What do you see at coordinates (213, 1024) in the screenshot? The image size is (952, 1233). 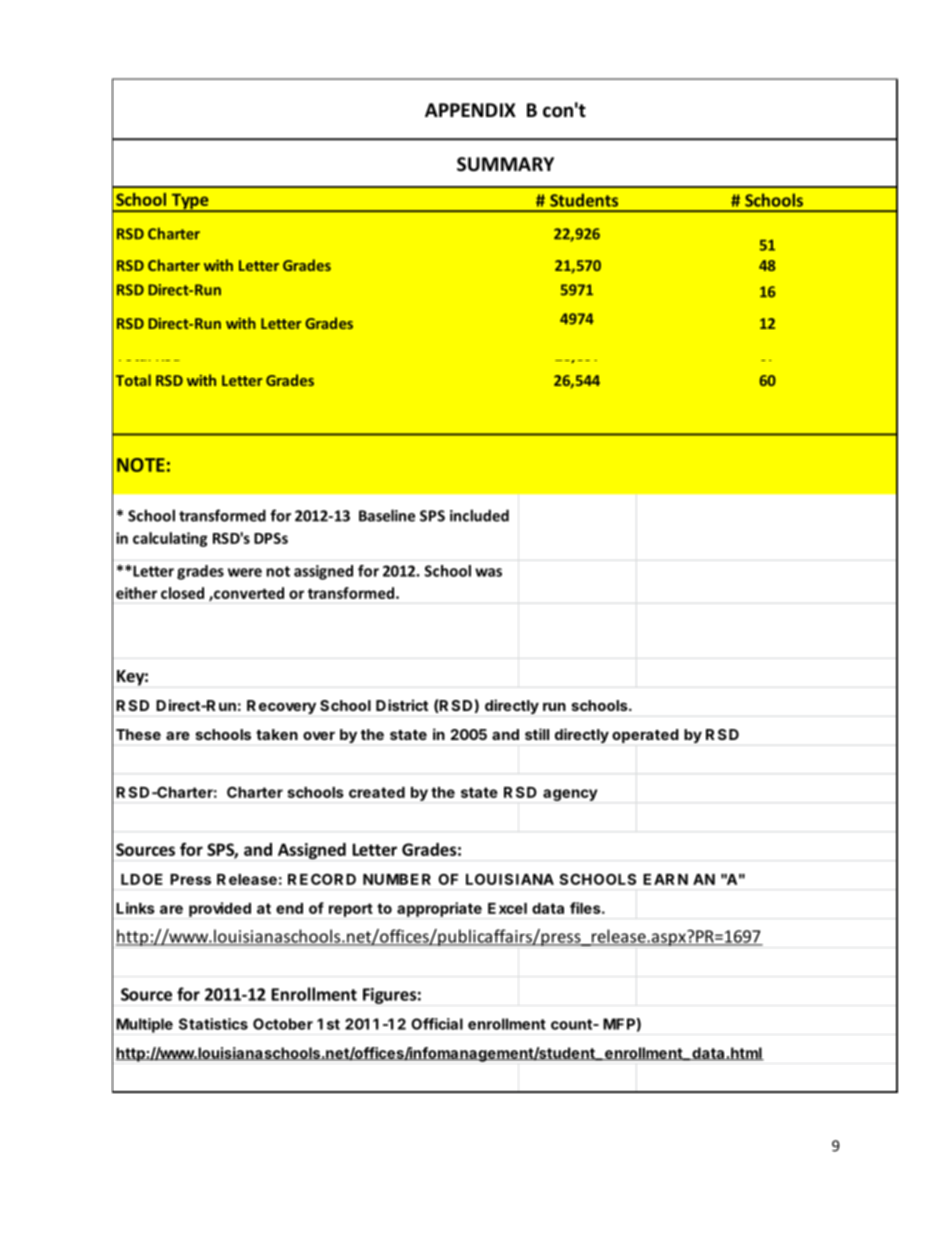 I see `Statistics` at bounding box center [213, 1024].
